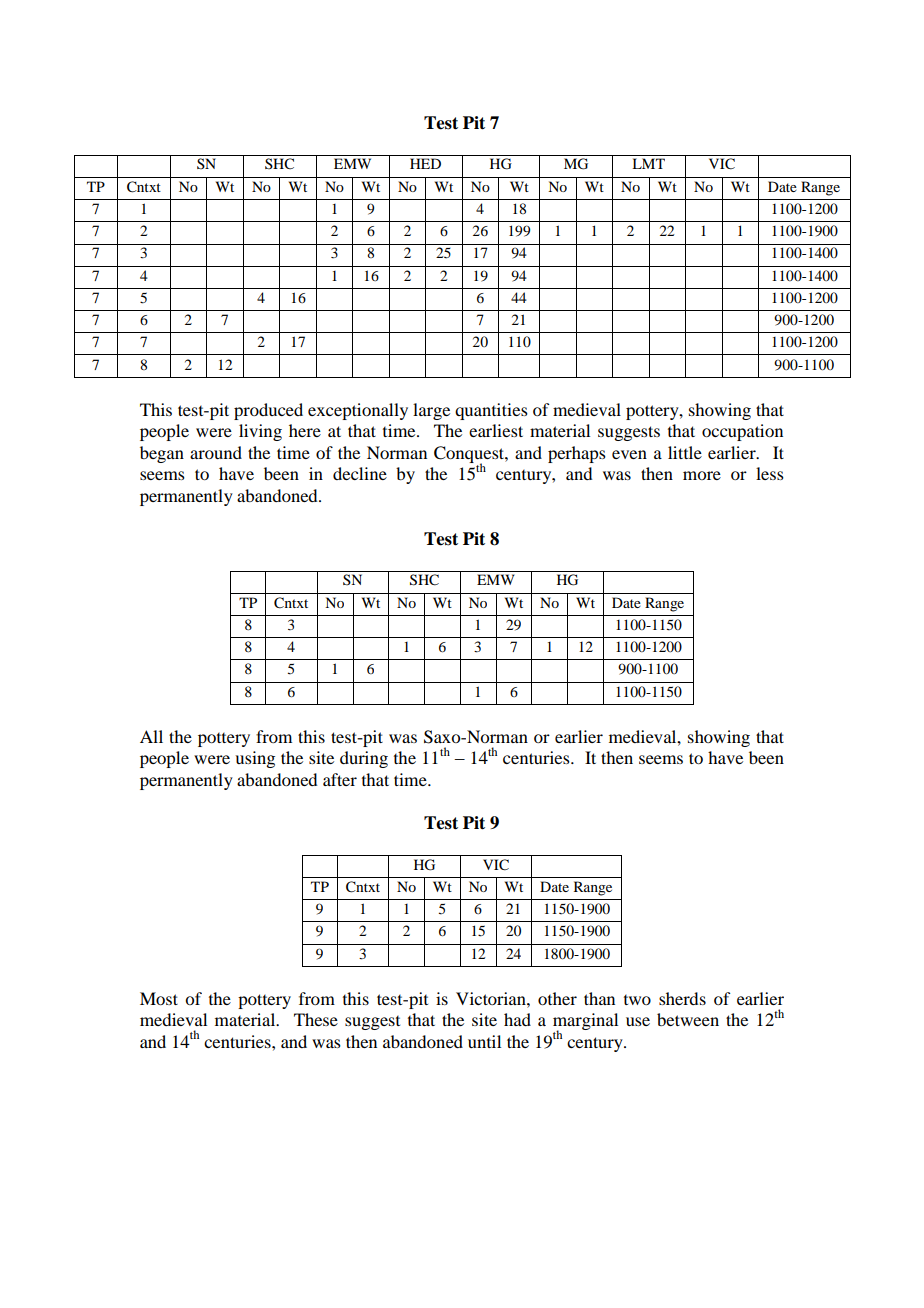  Describe the element at coordinates (484, 1041) in the screenshot. I see `until` at that location.
